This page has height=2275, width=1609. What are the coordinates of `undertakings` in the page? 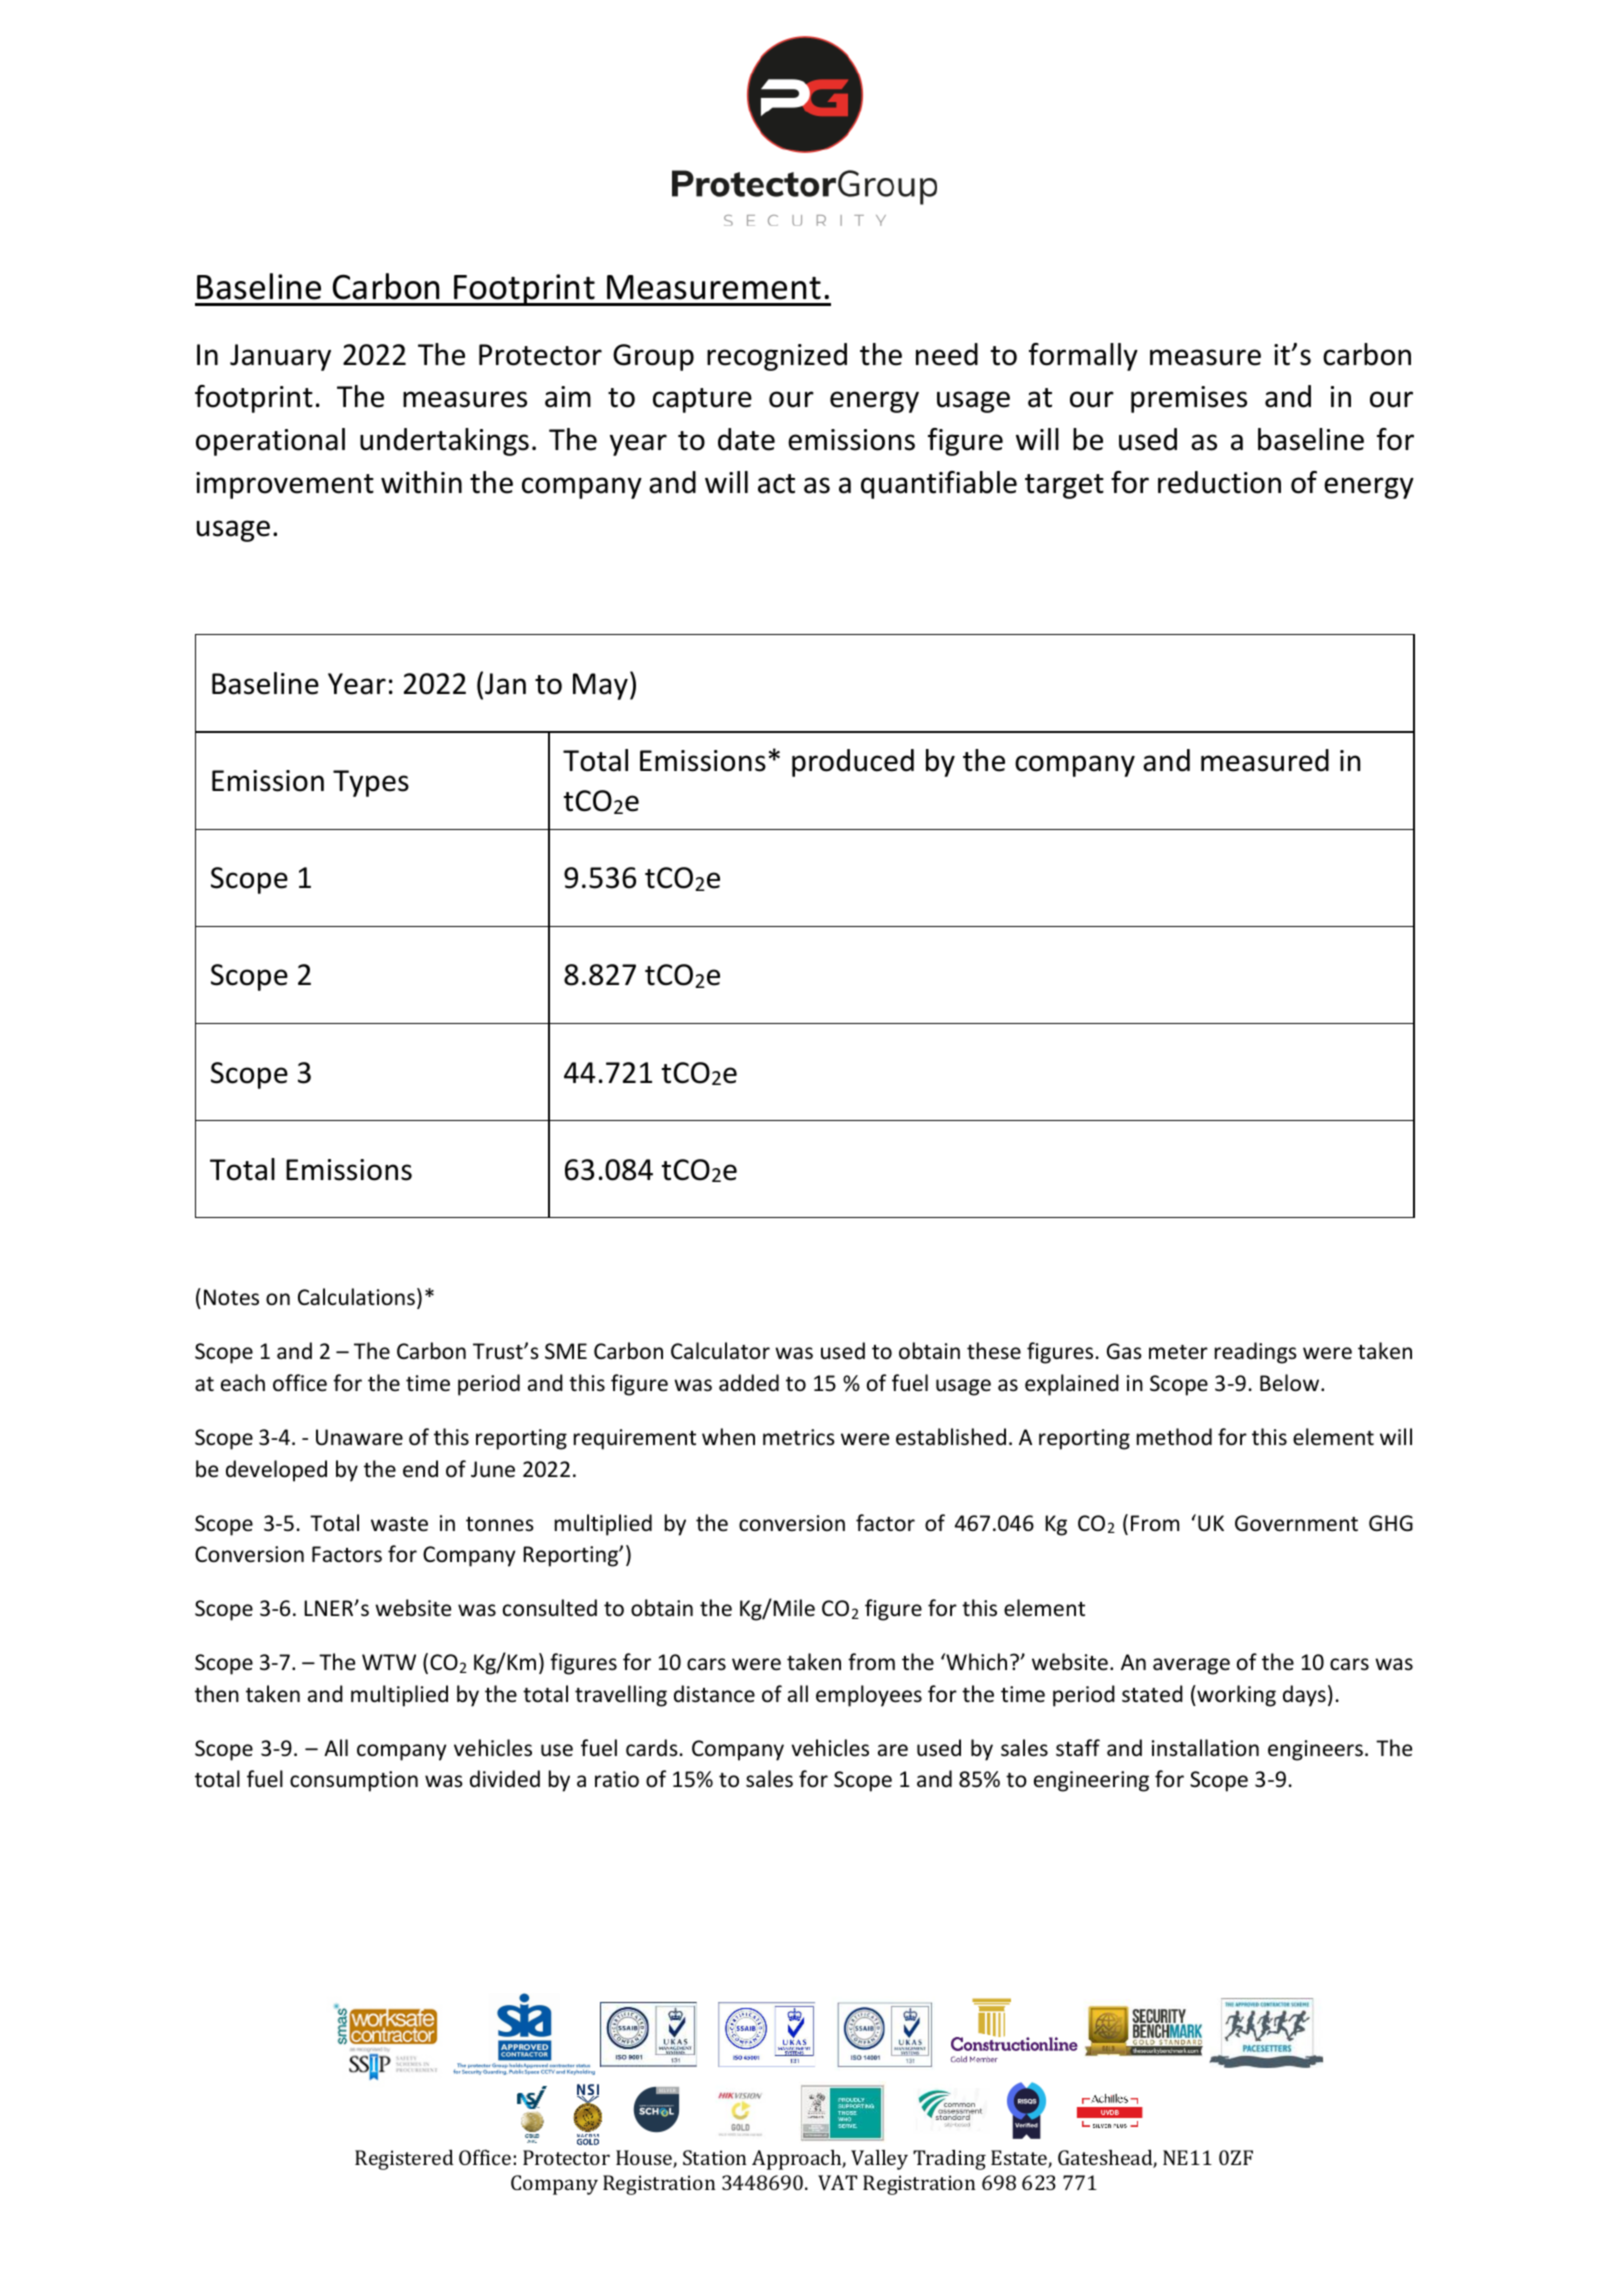 It's located at (444, 442).
